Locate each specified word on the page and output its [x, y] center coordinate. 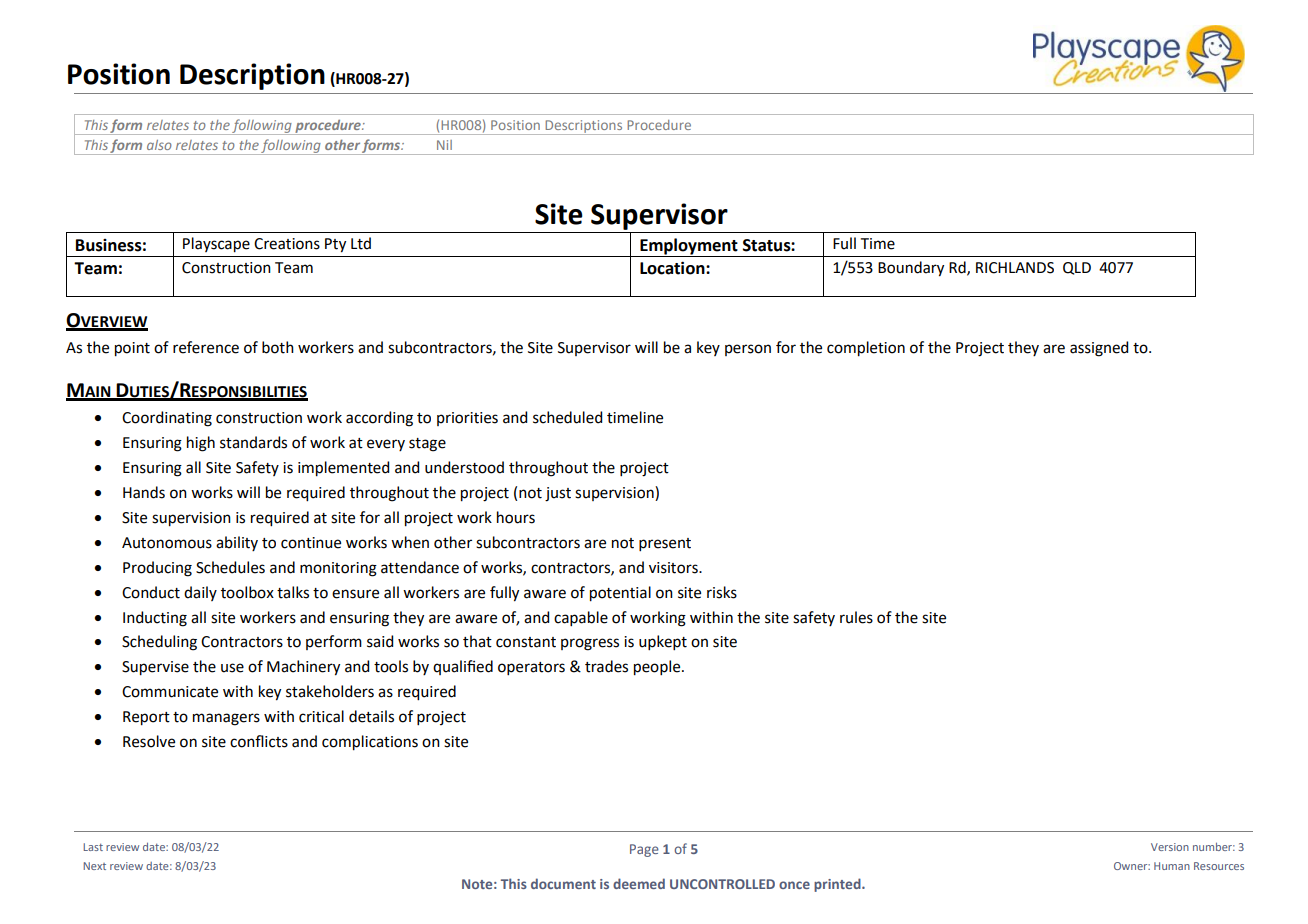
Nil [444, 145]
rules [856, 617]
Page [644, 850]
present [665, 544]
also [159, 145]
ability [237, 543]
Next [94, 866]
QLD [1077, 268]
